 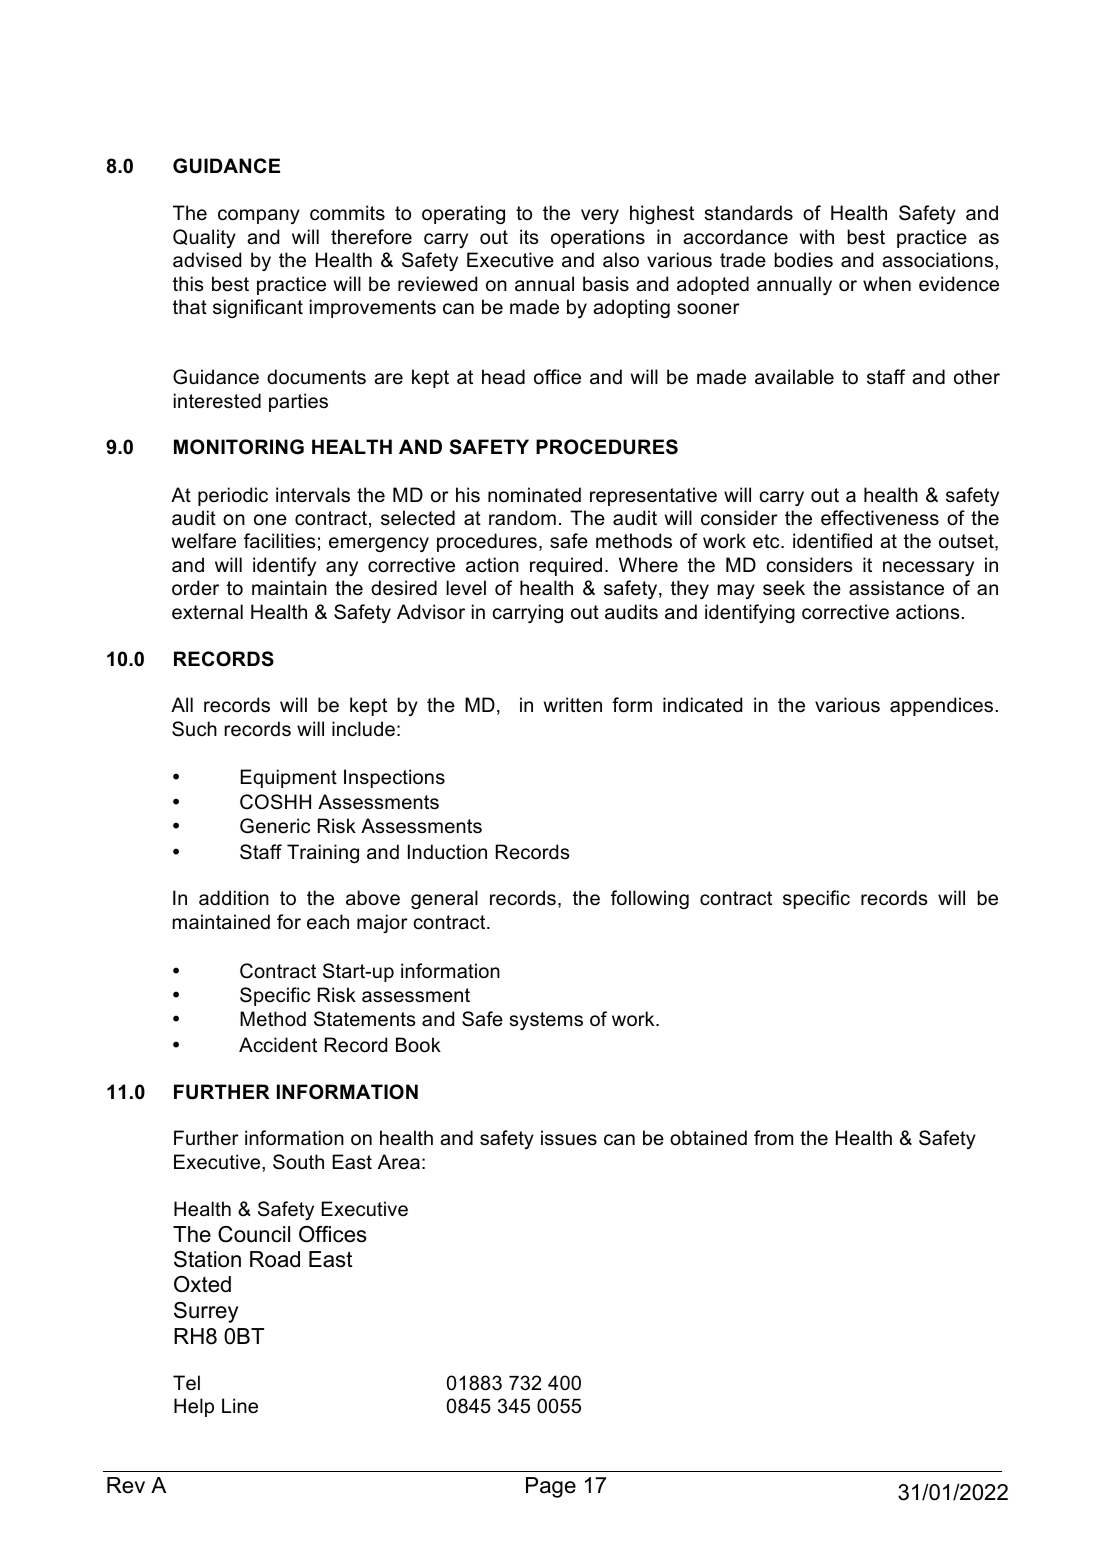 What do you see at coordinates (275, 826) in the screenshot?
I see `Generic` at bounding box center [275, 826].
